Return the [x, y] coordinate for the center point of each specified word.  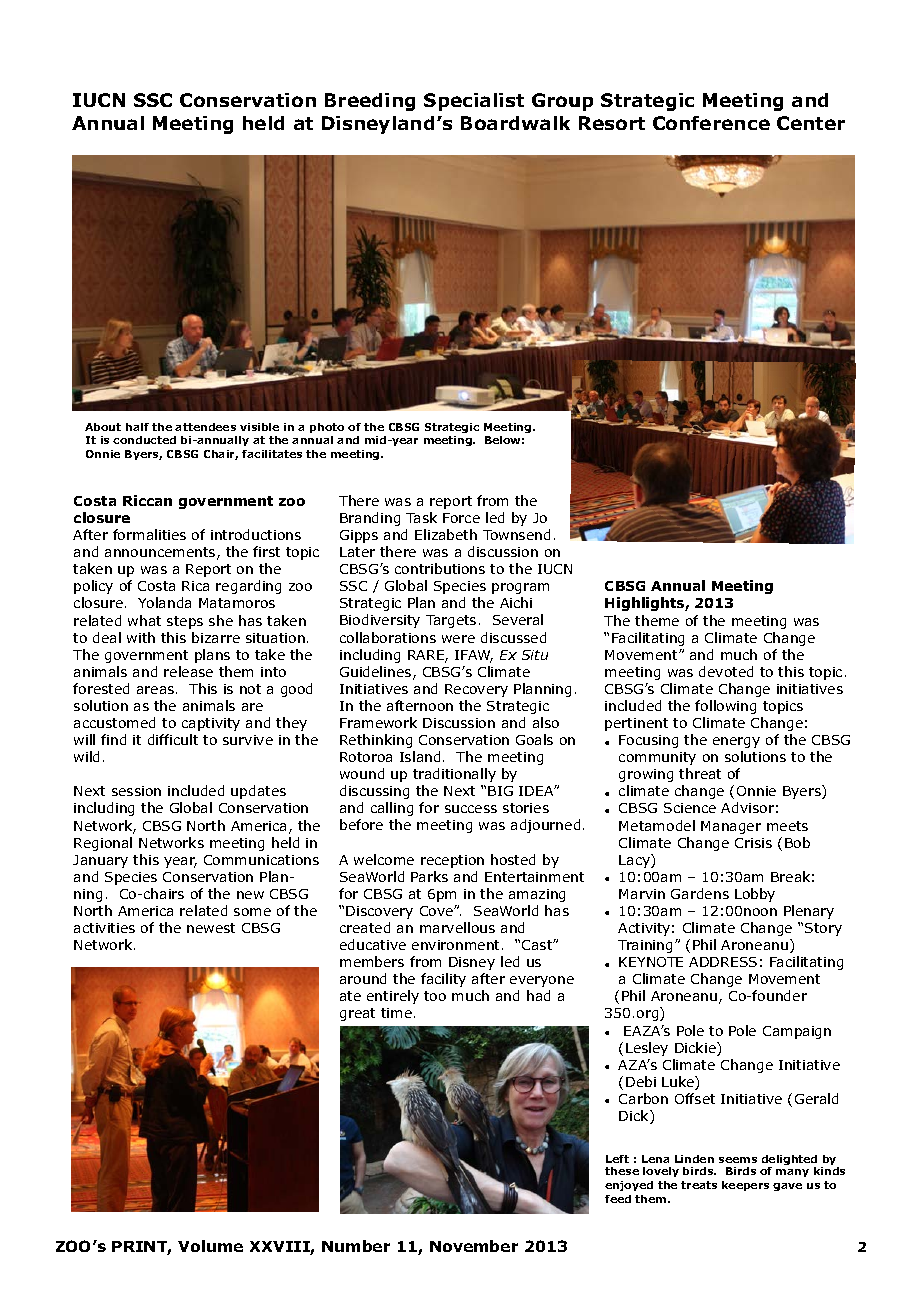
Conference [711, 123]
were [458, 639]
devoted [726, 671]
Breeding [370, 102]
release [188, 671]
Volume [210, 1246]
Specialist [474, 102]
